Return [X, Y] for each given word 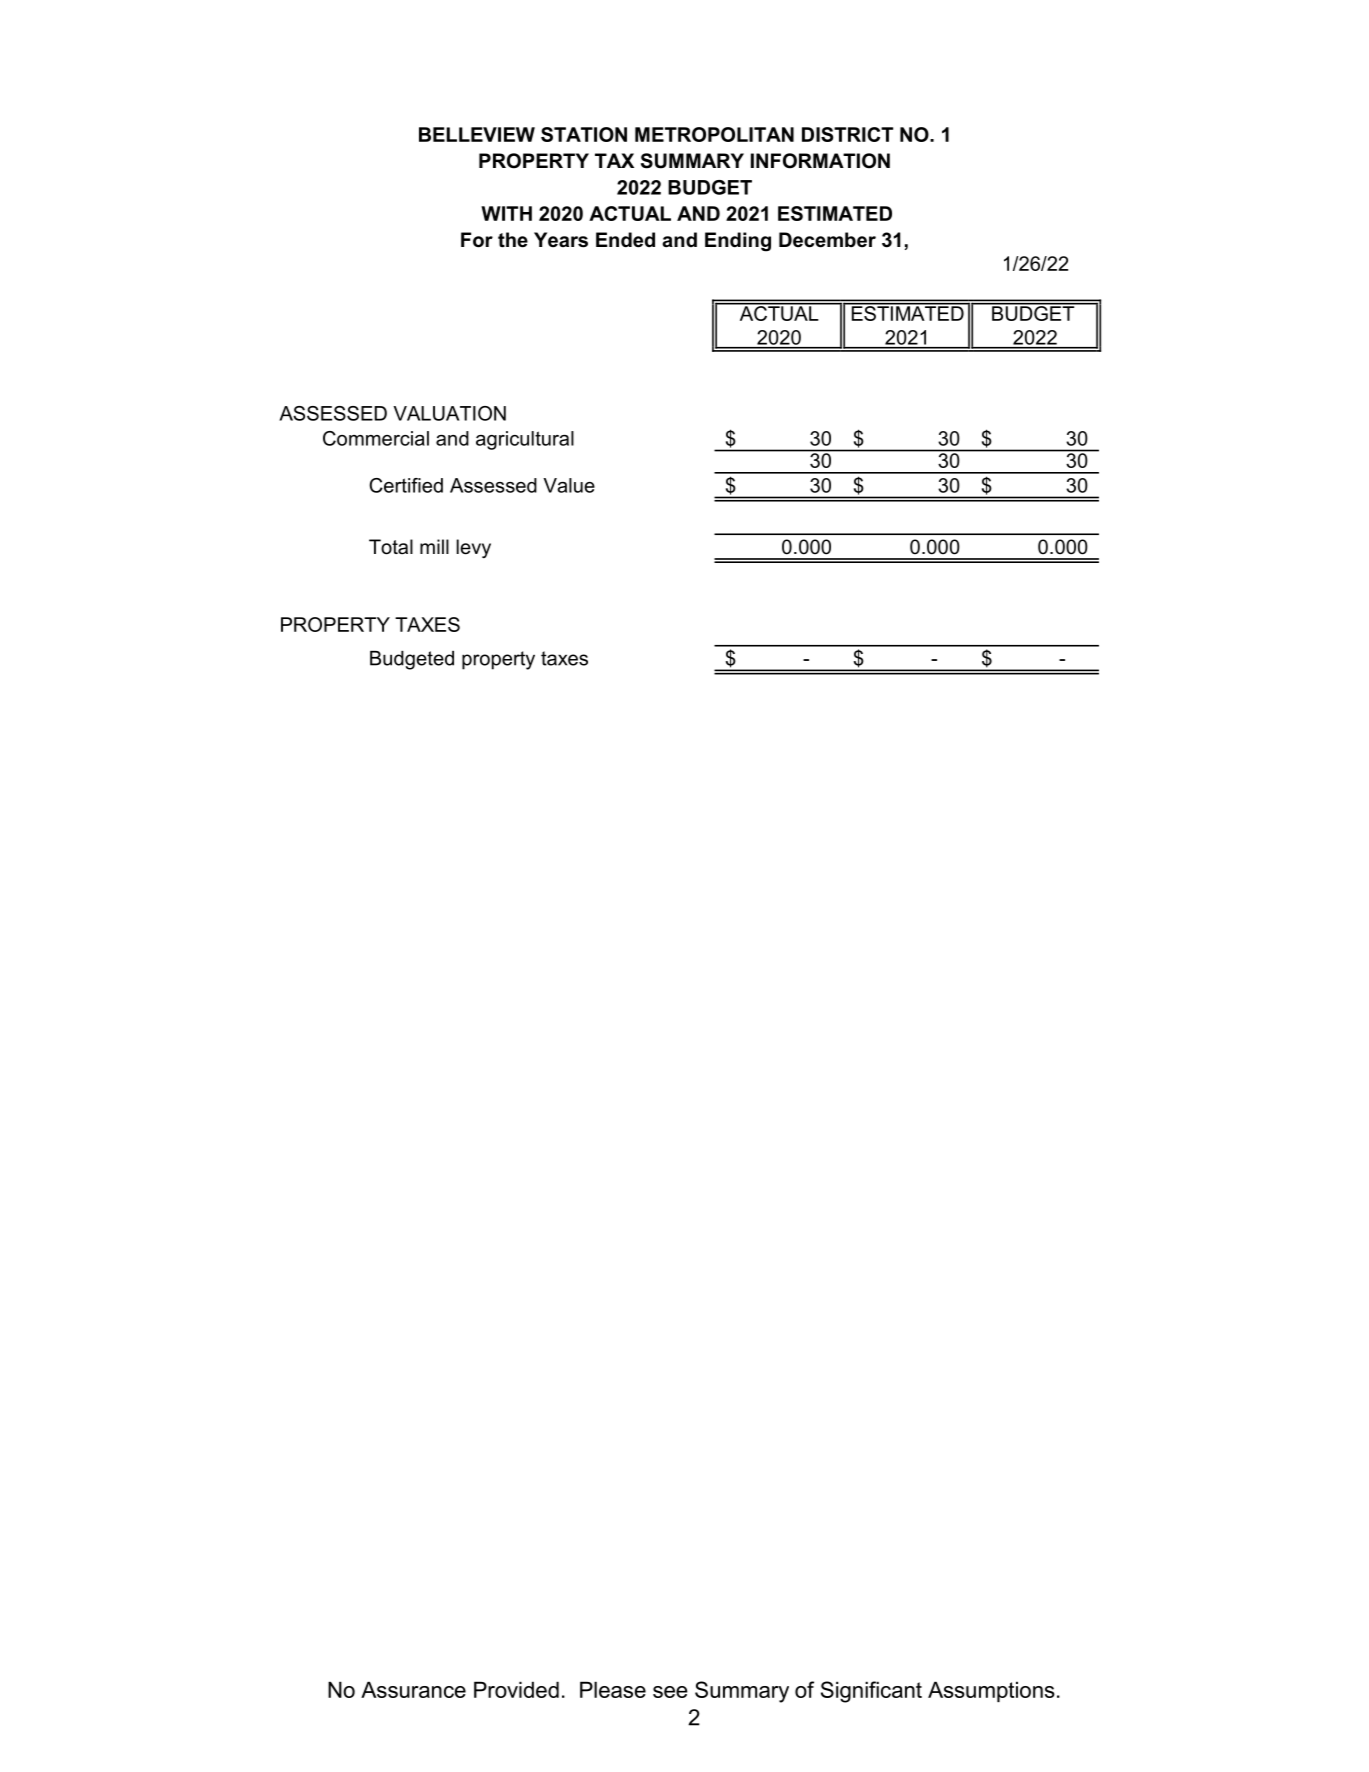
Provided [516, 1689]
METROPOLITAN [714, 134]
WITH [506, 213]
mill [434, 546]
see [670, 1692]
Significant [871, 1692]
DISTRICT [847, 134]
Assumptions [991, 1691]
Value [569, 485]
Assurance [413, 1689]
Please [613, 1689]
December [827, 240]
